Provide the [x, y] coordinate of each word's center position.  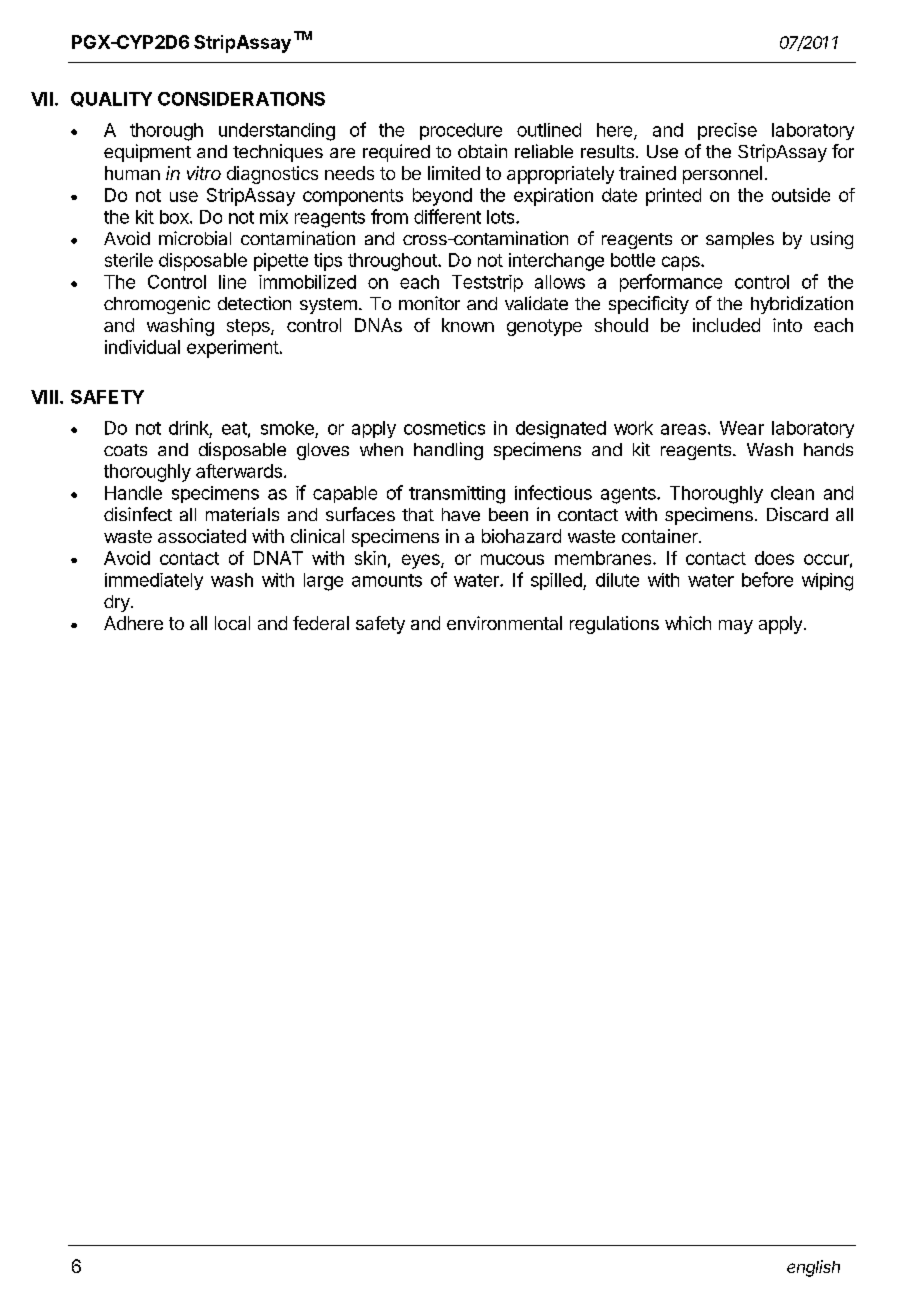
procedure [461, 131]
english [813, 1268]
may [736, 627]
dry [118, 603]
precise [727, 131]
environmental [504, 623]
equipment [147, 153]
